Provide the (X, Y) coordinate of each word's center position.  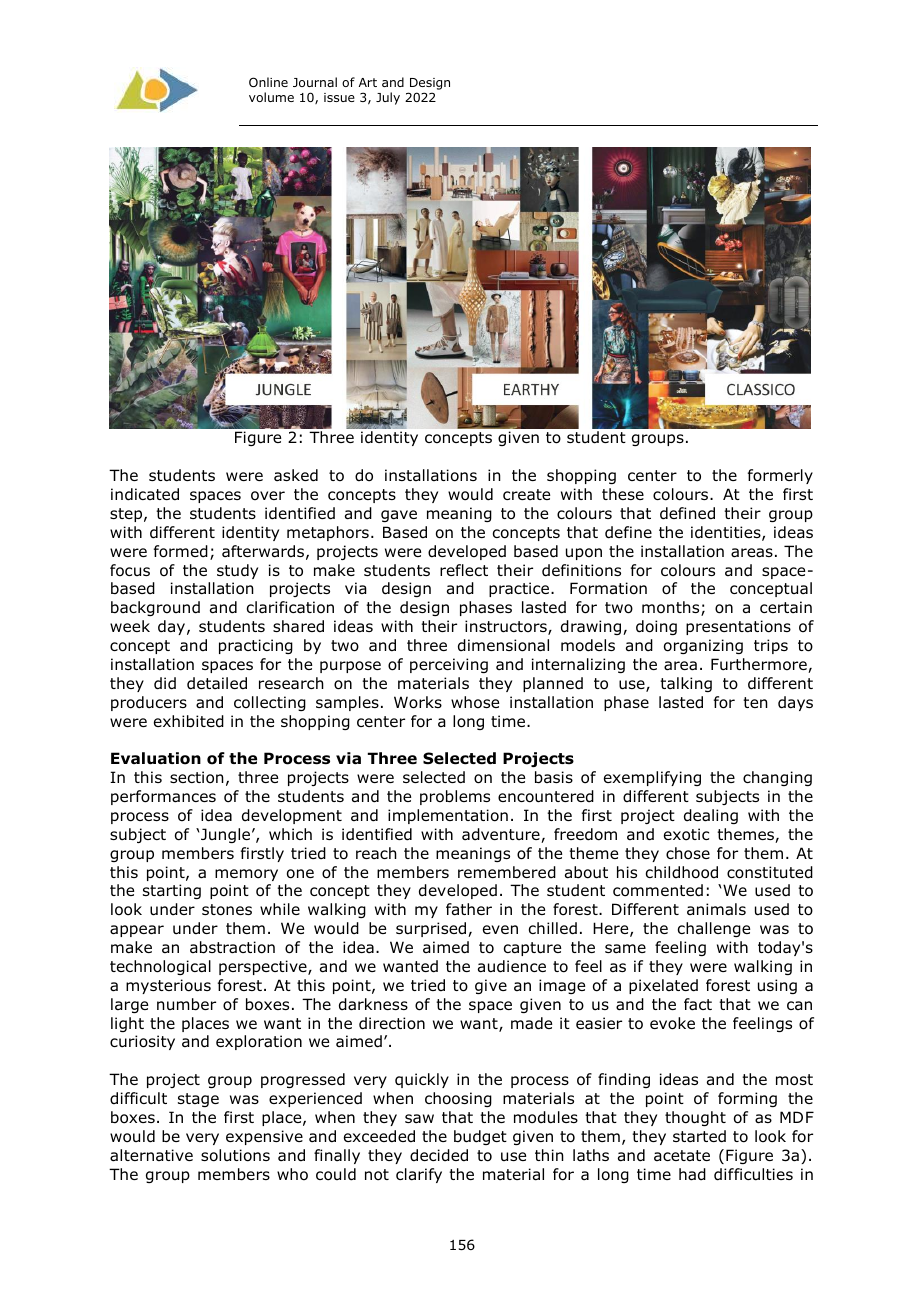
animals (716, 909)
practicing (256, 646)
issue (339, 97)
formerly (780, 476)
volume (271, 97)
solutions (235, 1155)
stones (227, 910)
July (388, 98)
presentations (738, 627)
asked (296, 475)
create (526, 494)
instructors (507, 627)
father (469, 909)
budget (480, 1137)
